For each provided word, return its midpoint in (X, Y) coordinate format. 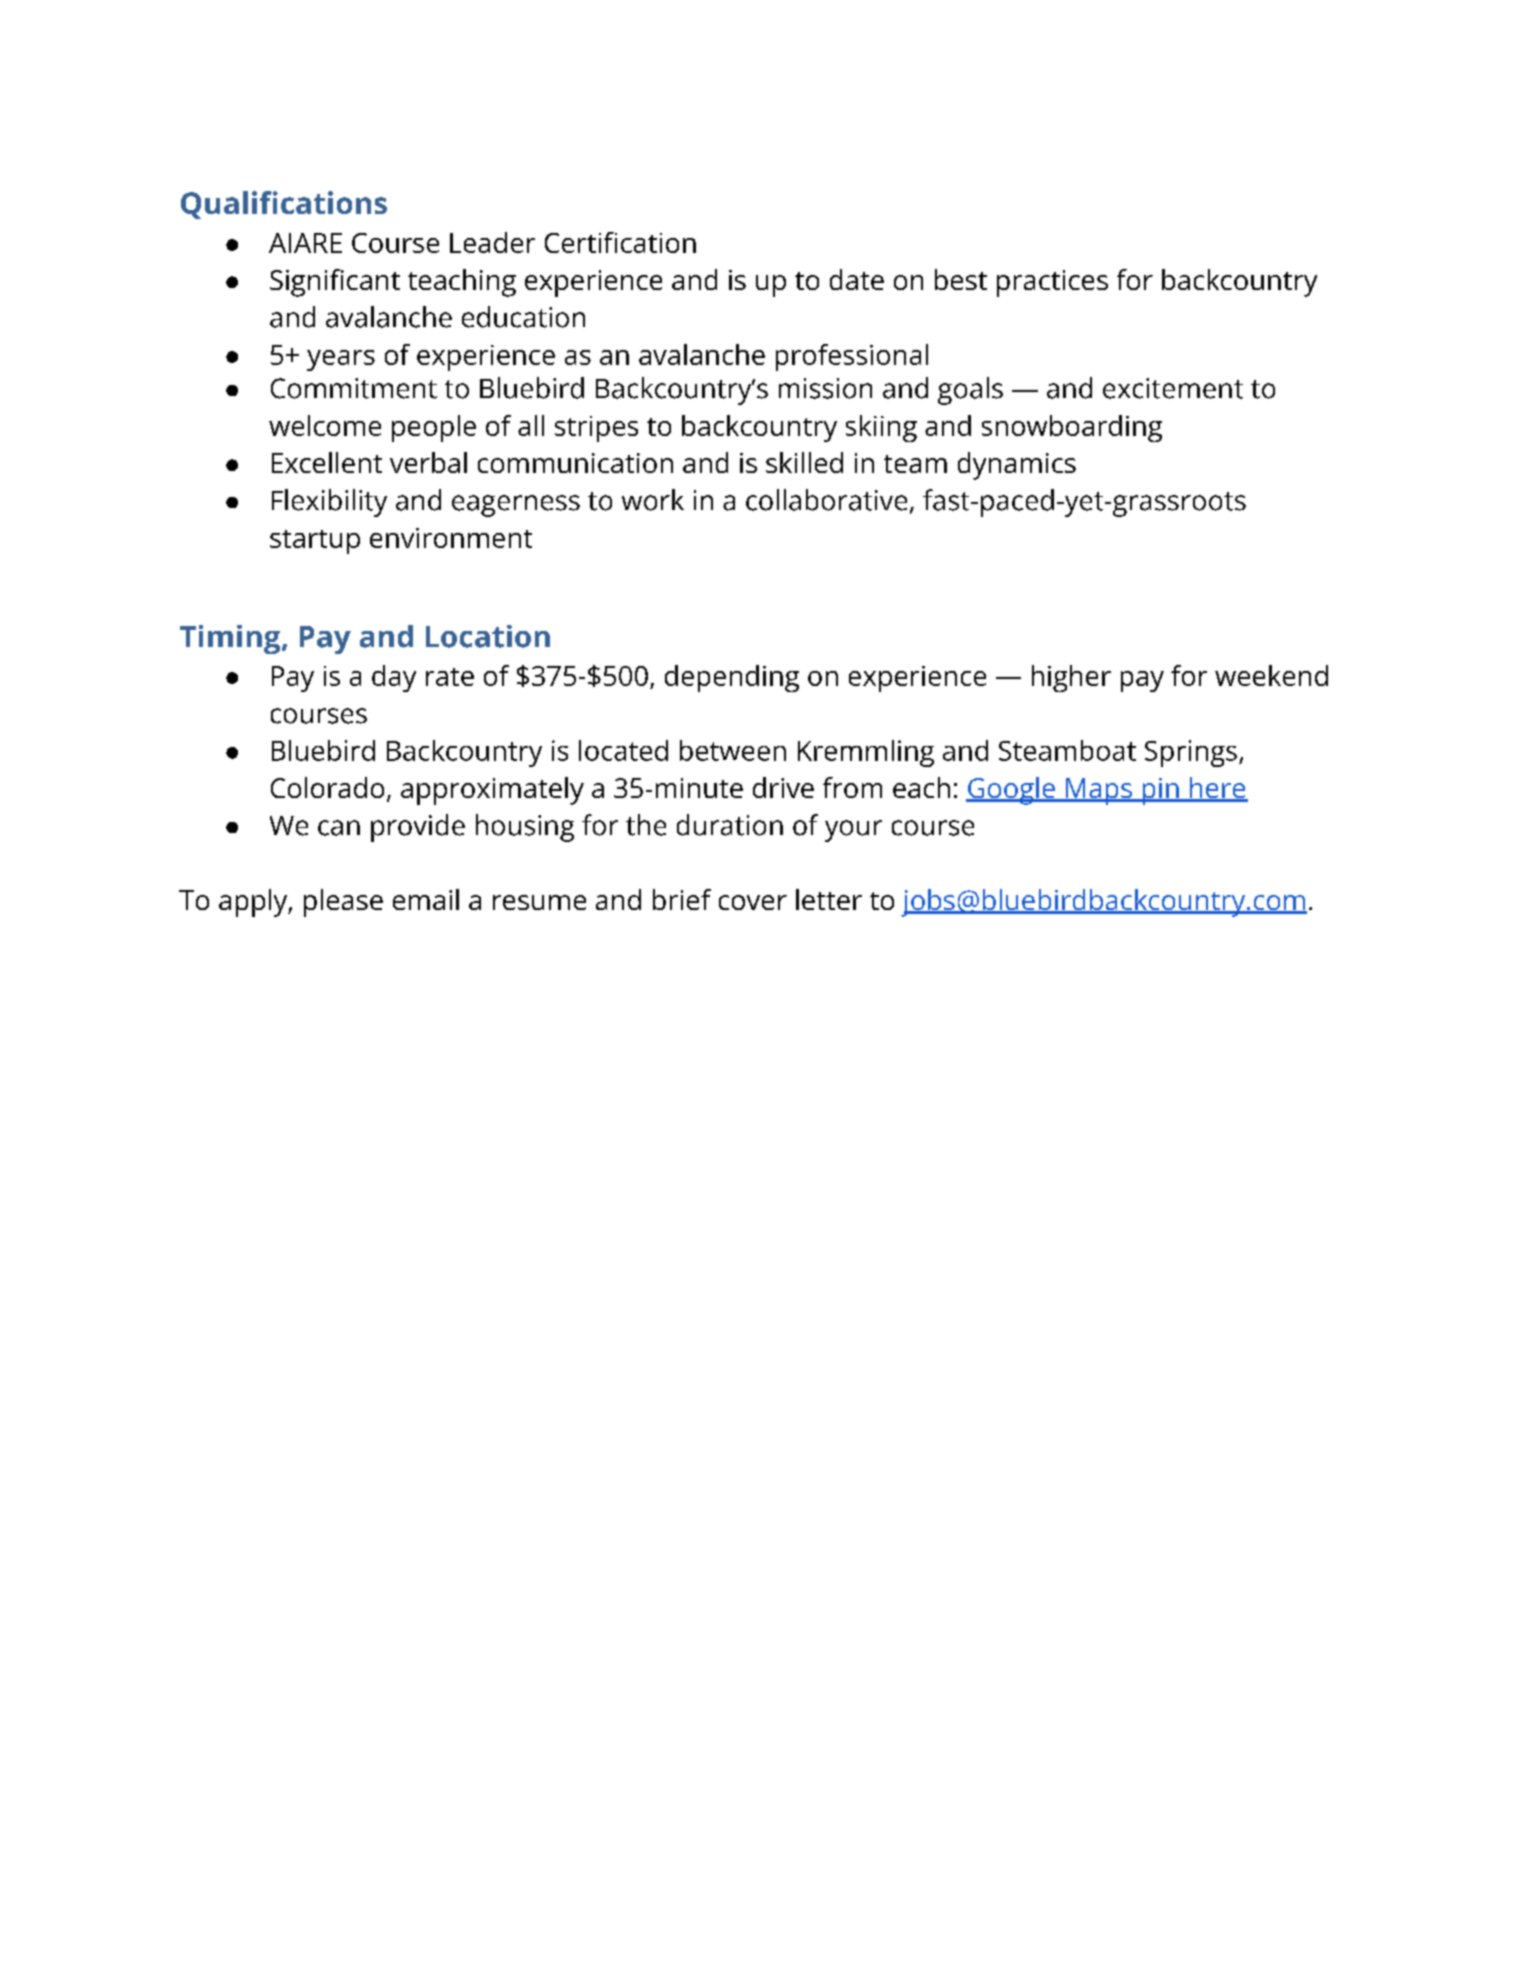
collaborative (826, 500)
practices (1052, 283)
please (343, 903)
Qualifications (284, 205)
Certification (620, 242)
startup (315, 542)
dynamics (1017, 466)
